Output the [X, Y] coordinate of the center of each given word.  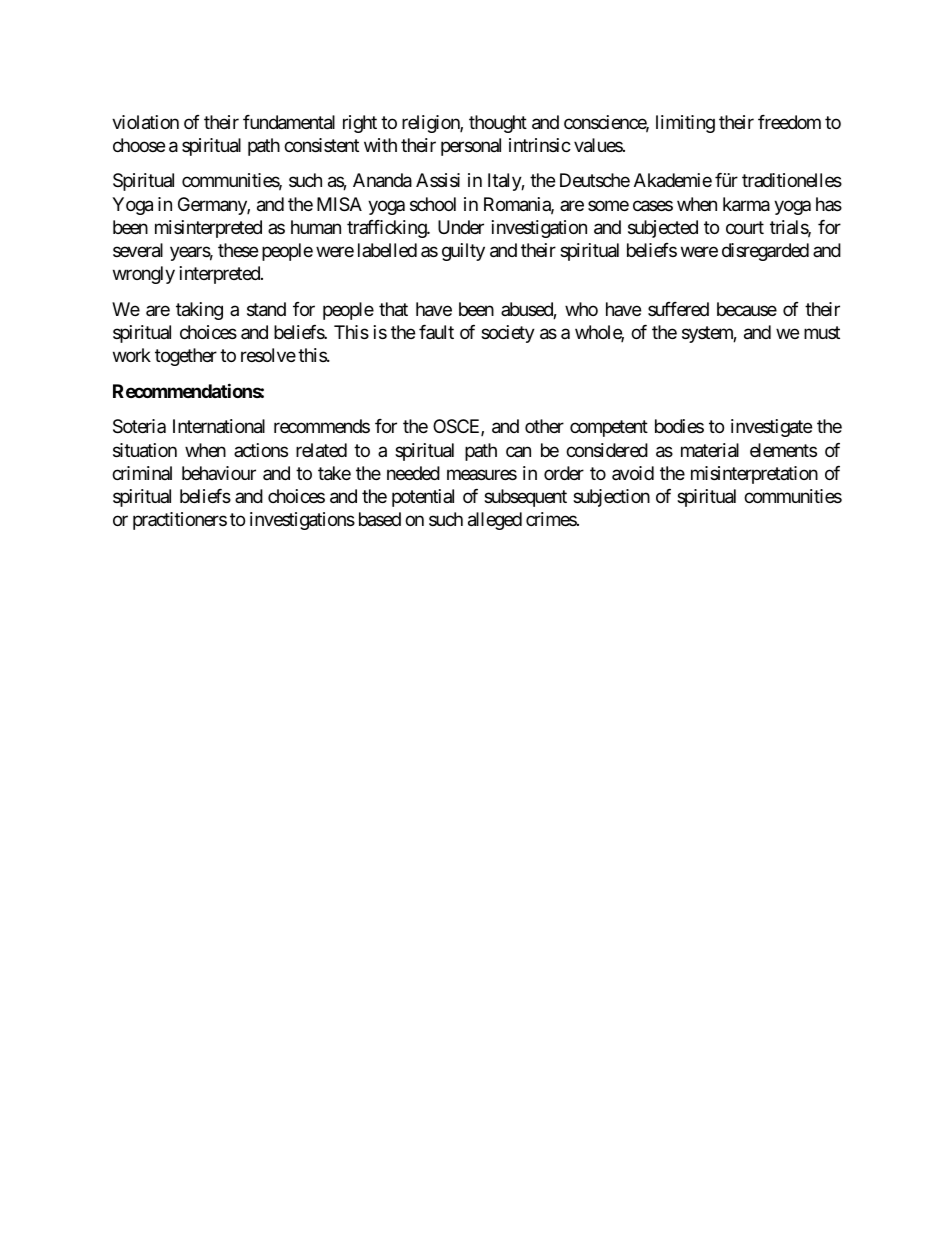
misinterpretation [754, 475]
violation [145, 122]
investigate [771, 428]
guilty [463, 252]
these [238, 250]
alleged [495, 521]
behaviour [219, 473]
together [186, 357]
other [544, 426]
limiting [685, 124]
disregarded [765, 252]
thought [498, 124]
